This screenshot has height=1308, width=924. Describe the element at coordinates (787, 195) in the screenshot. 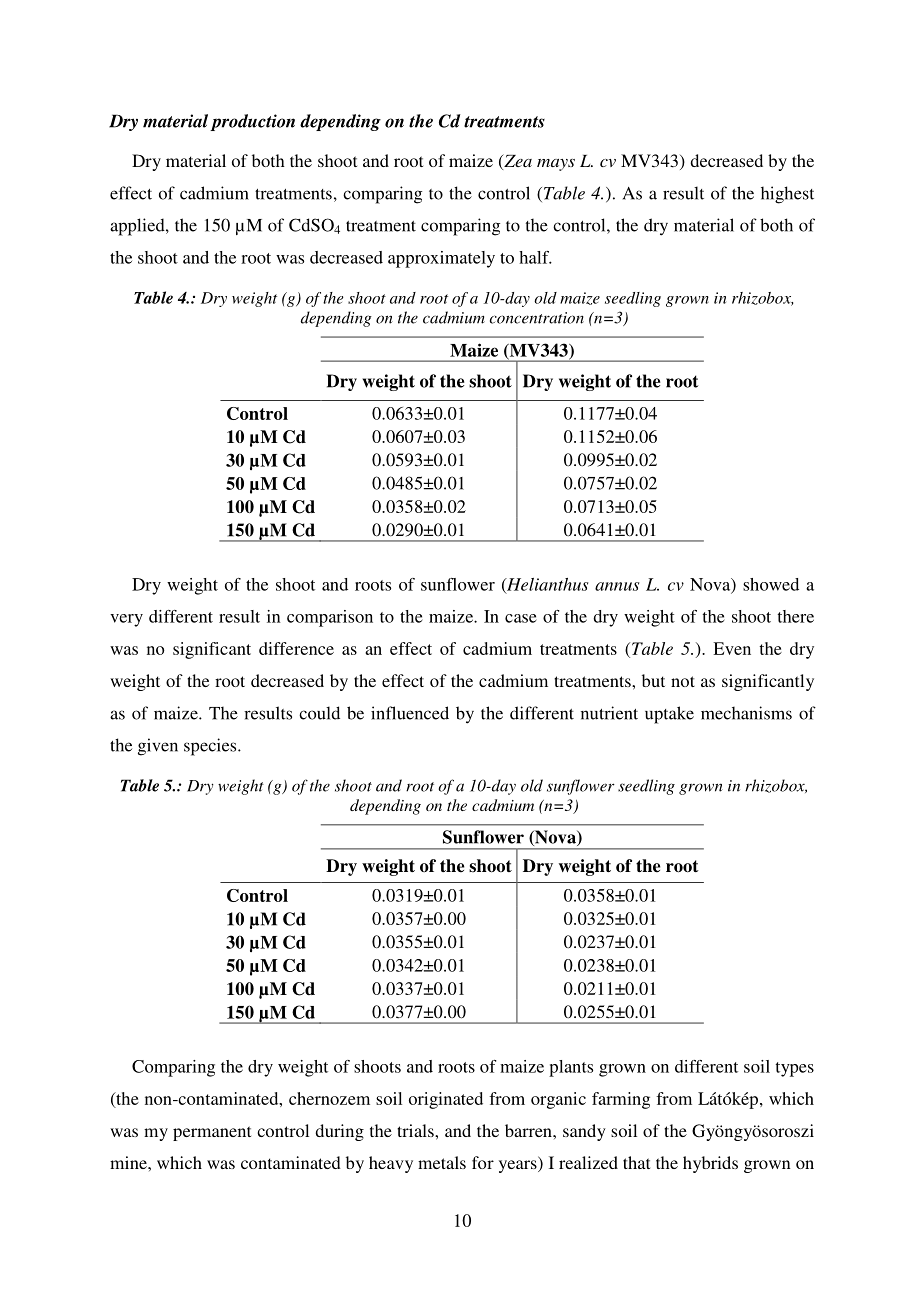

I see `highest` at that location.
